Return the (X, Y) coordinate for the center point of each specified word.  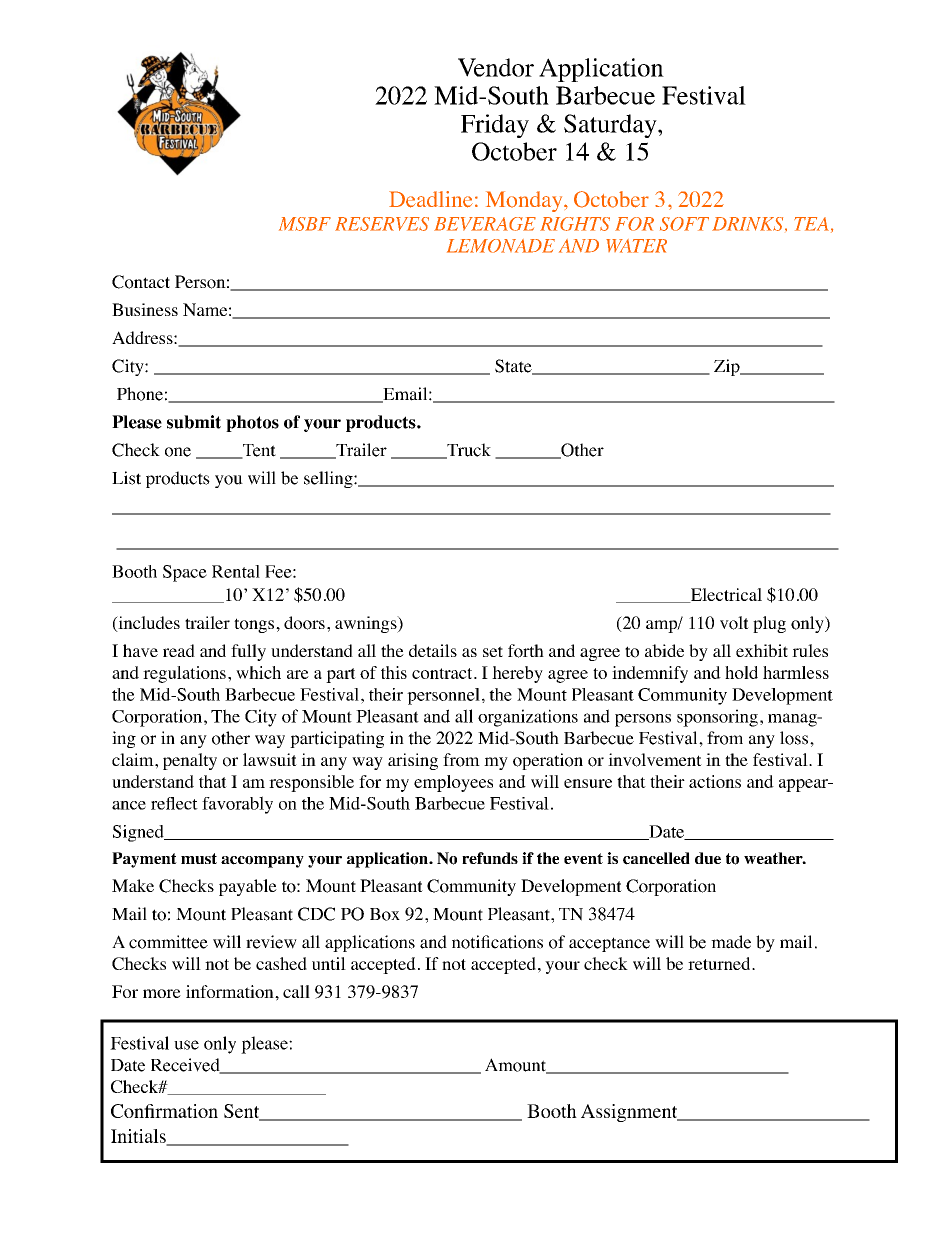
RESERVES (382, 224)
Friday (495, 126)
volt (734, 623)
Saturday (611, 126)
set (493, 651)
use (186, 1045)
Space (185, 573)
